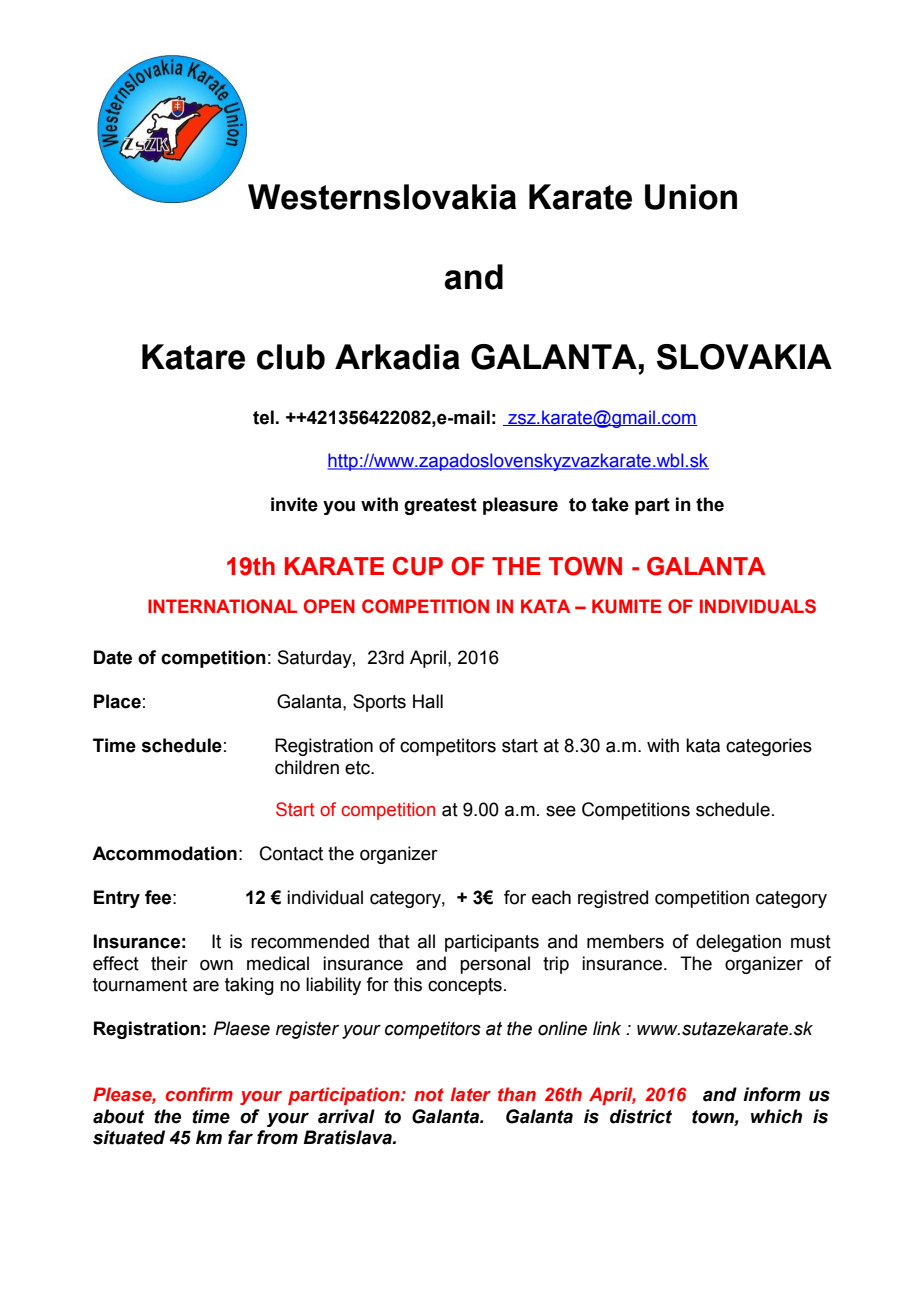 Image resolution: width=924 pixels, height=1308 pixels. What do you see at coordinates (769, 747) in the screenshot?
I see `categories` at bounding box center [769, 747].
